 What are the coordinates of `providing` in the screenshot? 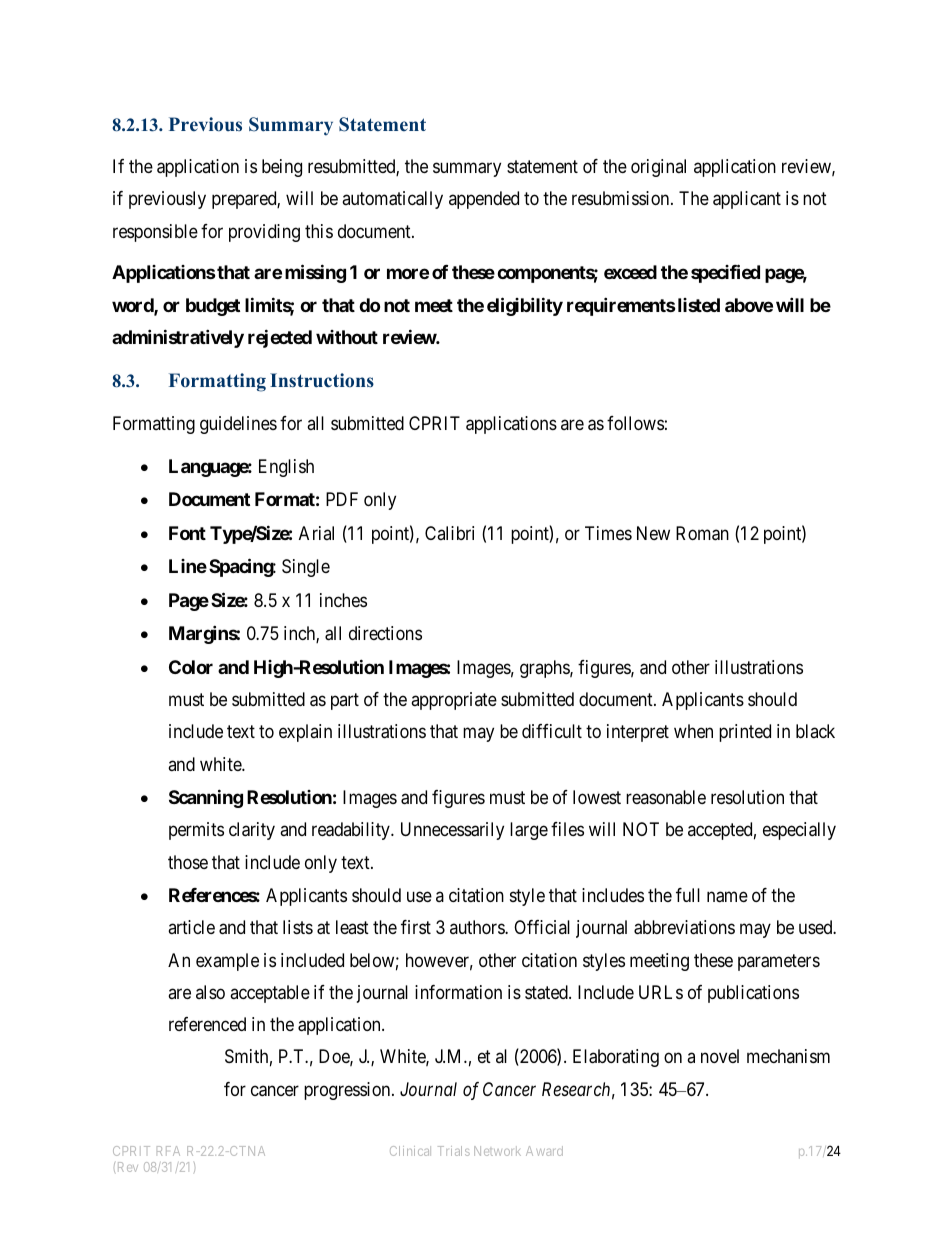 It's located at (264, 233).
